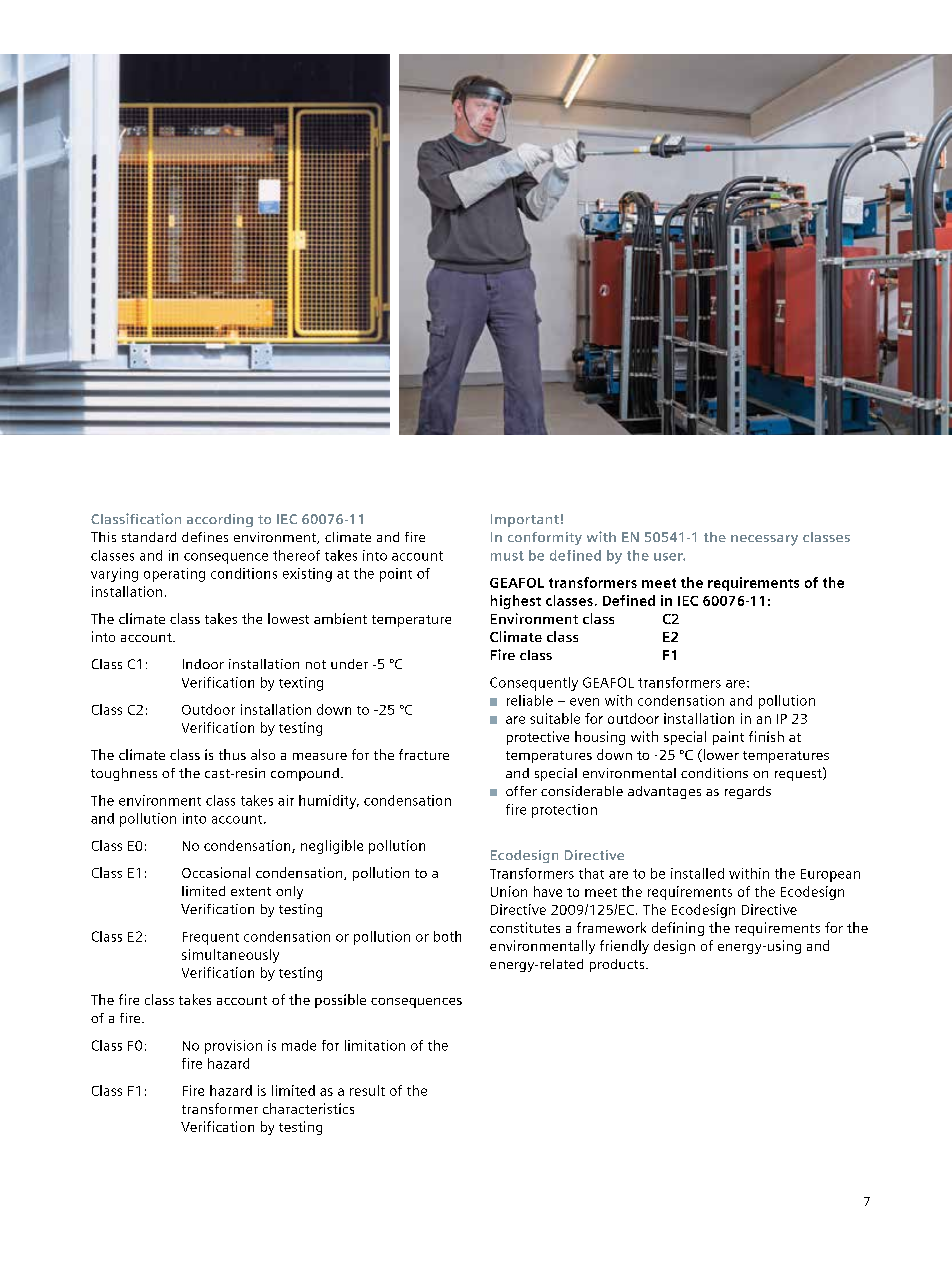 The width and height of the screenshot is (952, 1270). What do you see at coordinates (748, 792) in the screenshot?
I see `regards` at bounding box center [748, 792].
